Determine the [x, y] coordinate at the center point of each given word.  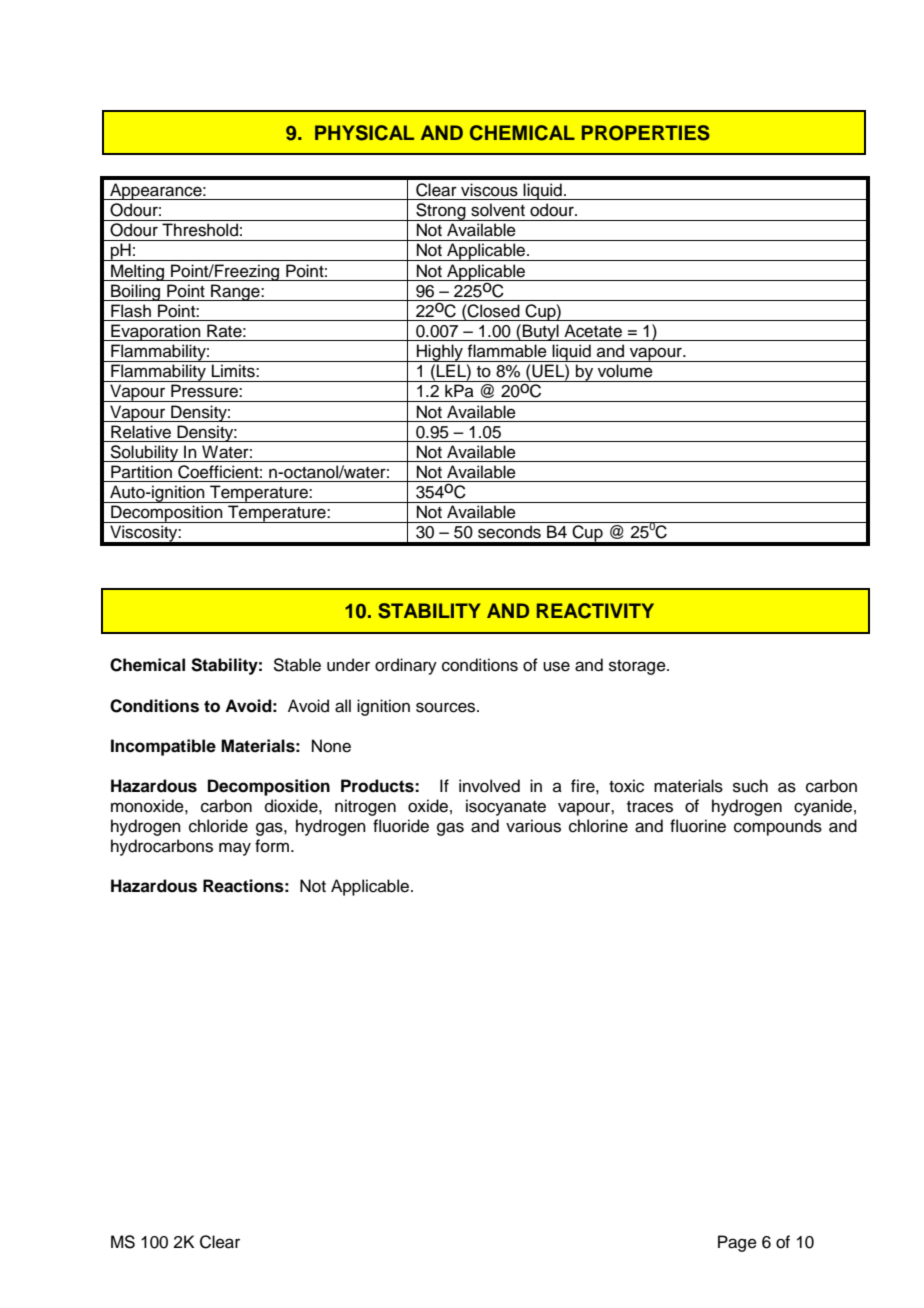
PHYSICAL [364, 133]
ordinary [406, 666]
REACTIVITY [595, 611]
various [533, 826]
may [235, 849]
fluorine [698, 826]
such [750, 786]
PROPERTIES [646, 133]
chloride [218, 826]
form [273, 846]
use [556, 666]
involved [489, 786]
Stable [297, 665]
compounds [778, 827]
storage [638, 667]
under [348, 665]
